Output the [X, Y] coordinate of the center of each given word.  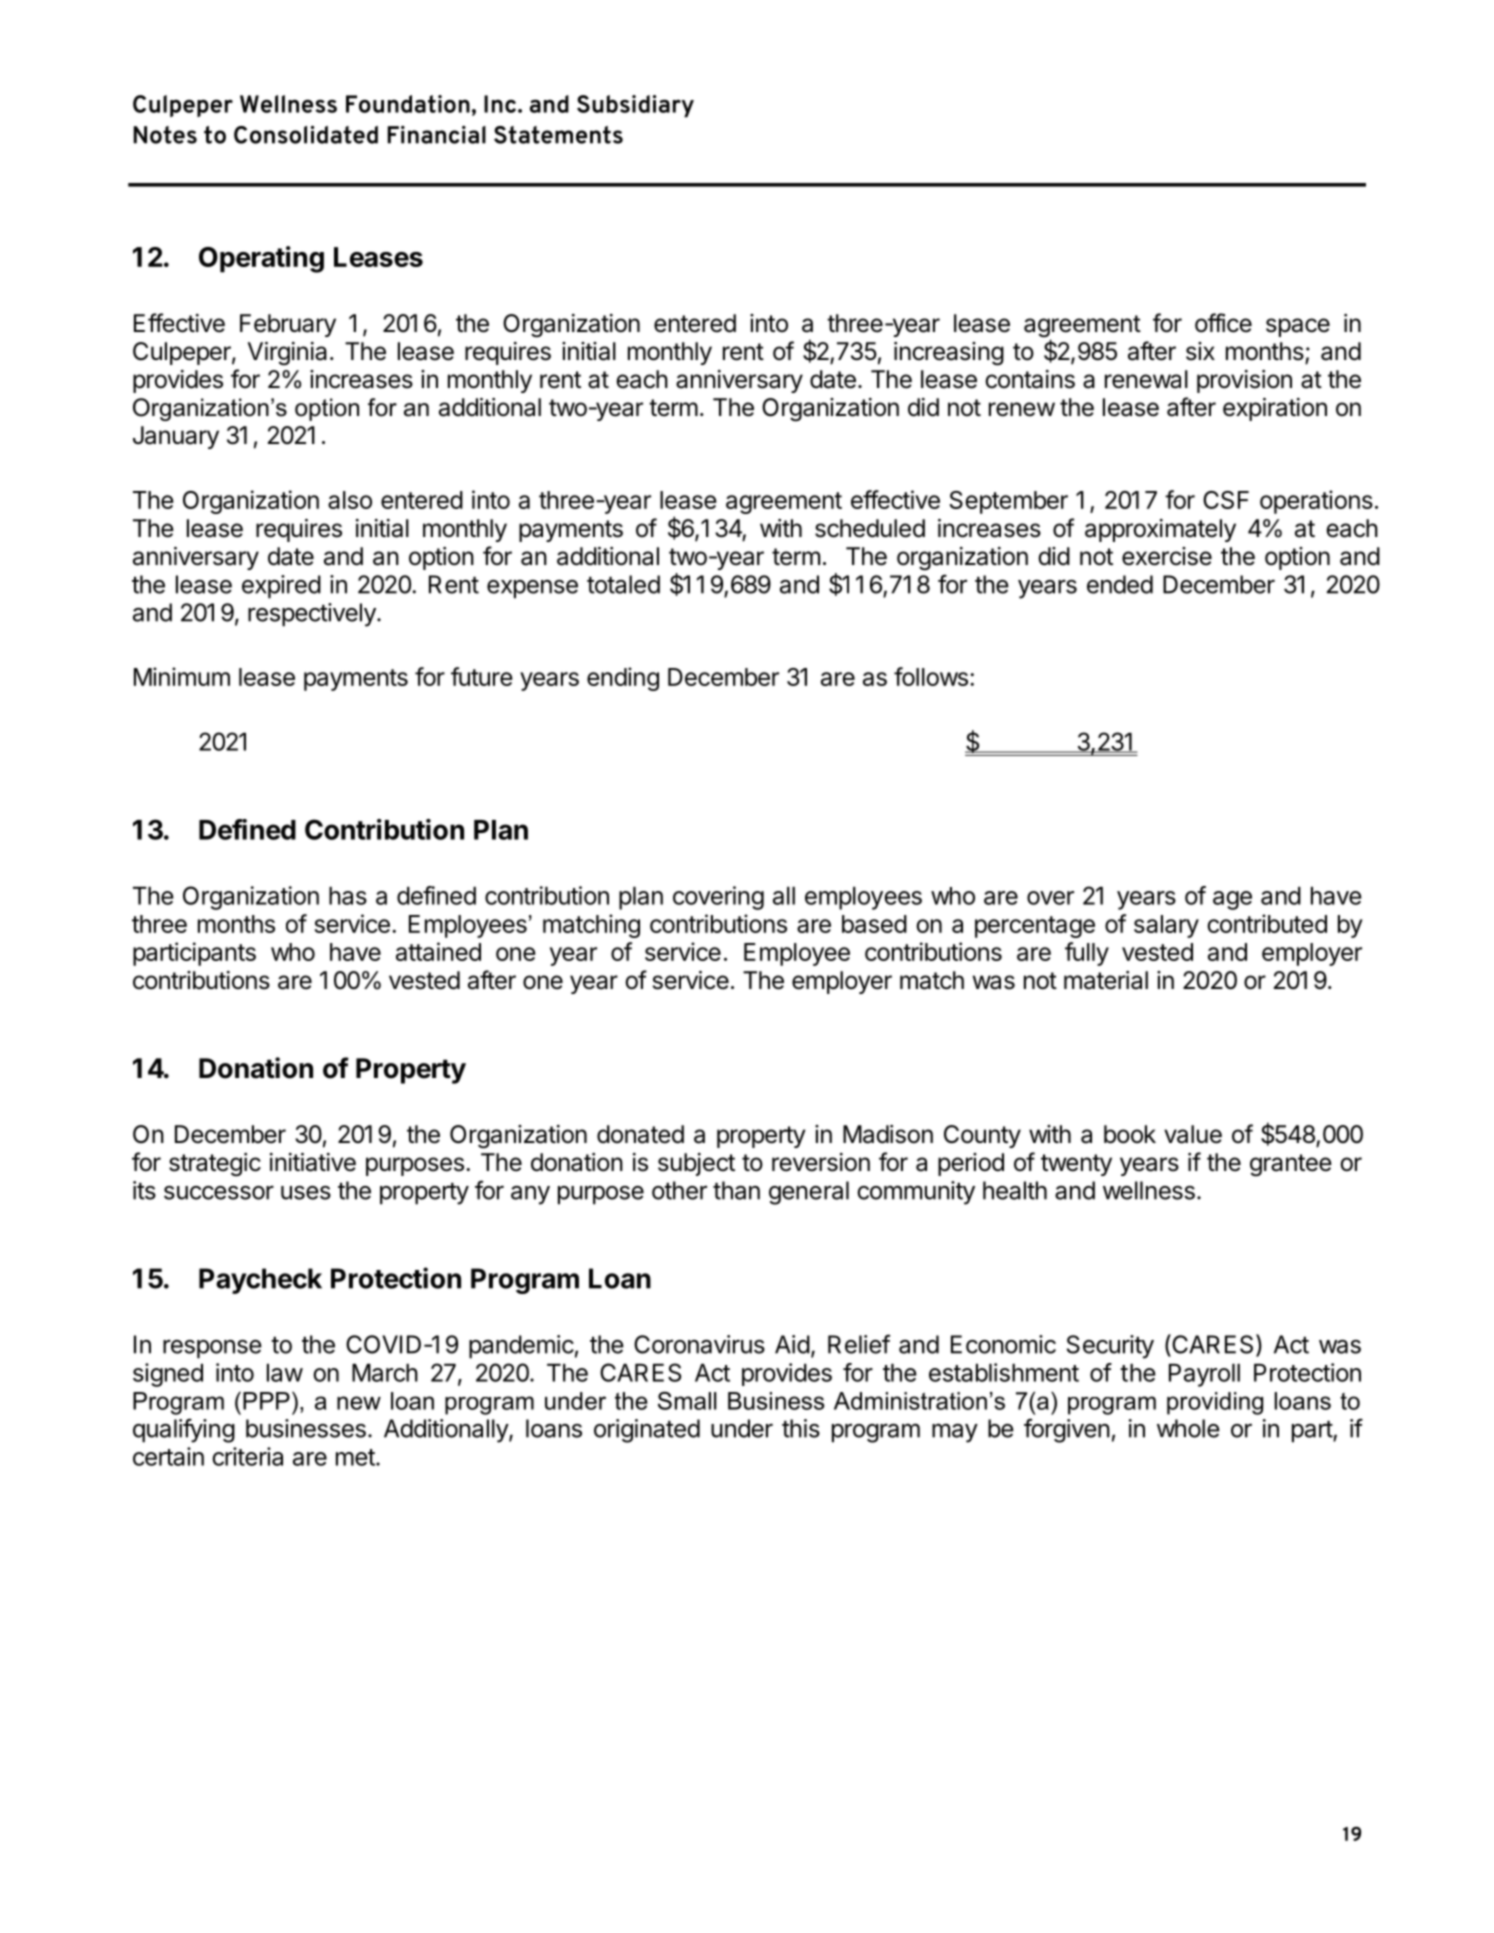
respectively [313, 615]
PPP [266, 1401]
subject [696, 1164]
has [348, 896]
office [1223, 323]
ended [1120, 584]
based [874, 924]
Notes [165, 135]
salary [1166, 926]
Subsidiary [635, 106]
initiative [313, 1162]
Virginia [287, 354]
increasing [949, 354]
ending [623, 679]
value [1193, 1134]
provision [1244, 381]
